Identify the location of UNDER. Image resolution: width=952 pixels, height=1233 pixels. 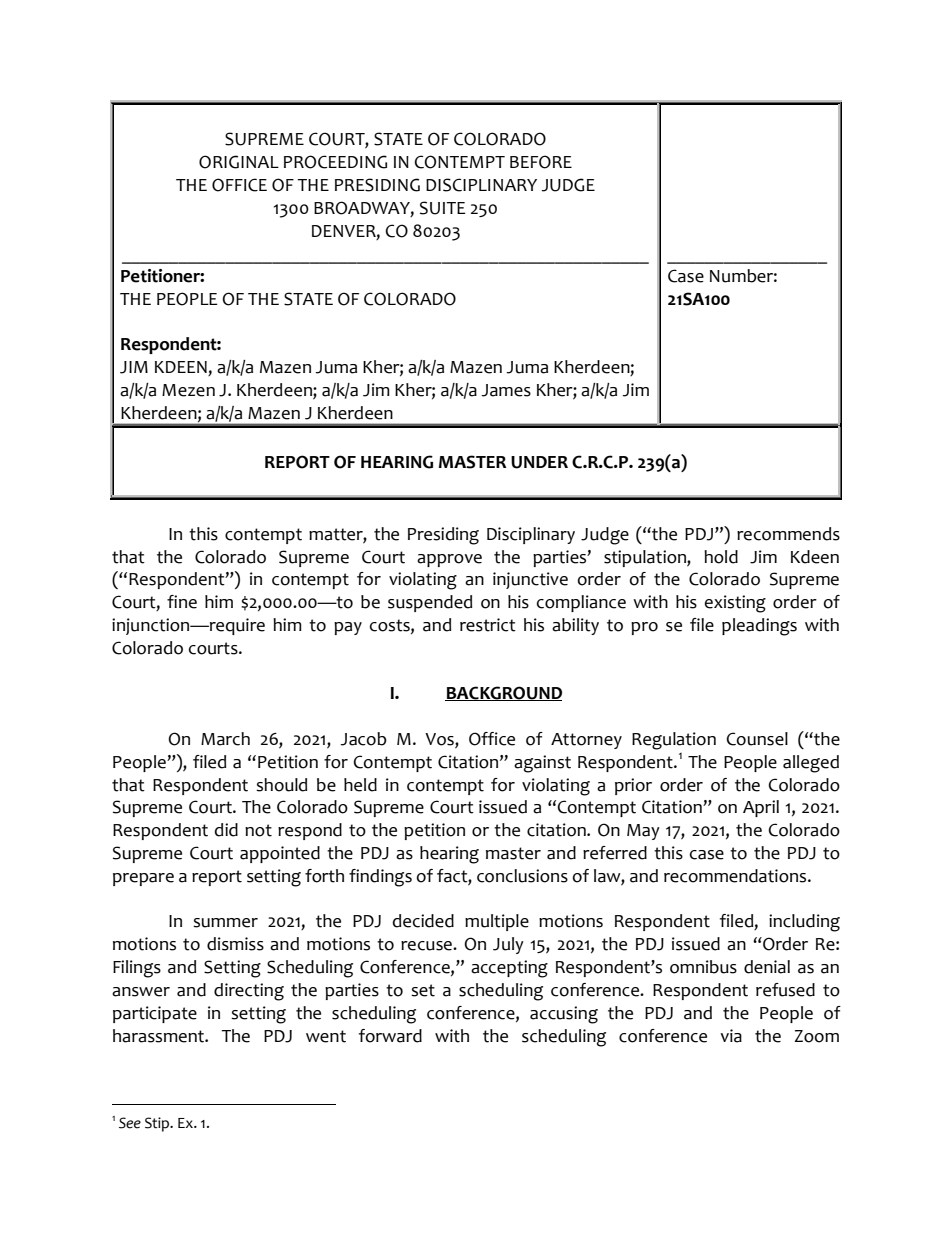
(539, 462).
